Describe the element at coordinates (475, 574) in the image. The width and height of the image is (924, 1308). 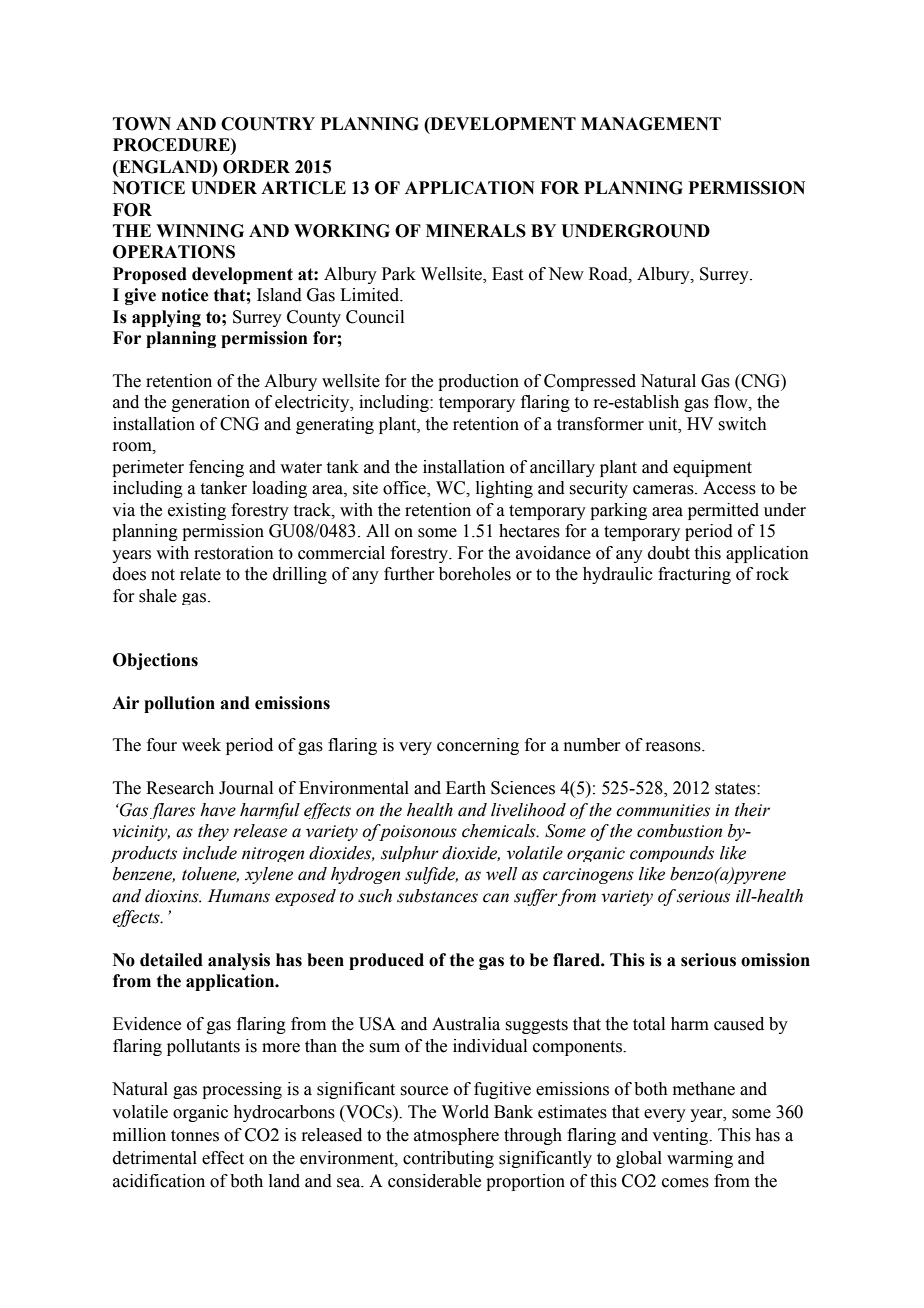
I see `boreholes` at that location.
